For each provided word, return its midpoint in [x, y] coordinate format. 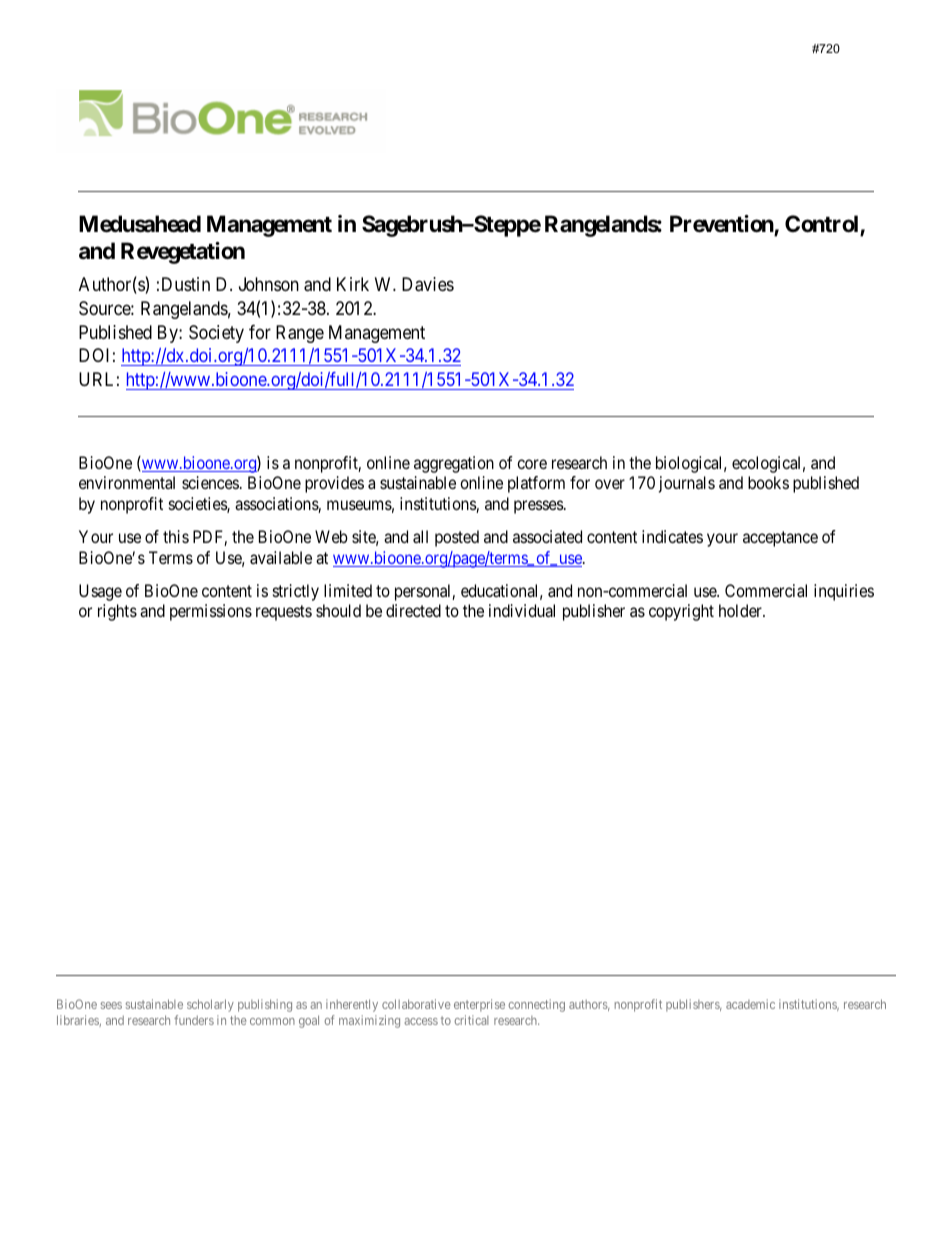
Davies [428, 284]
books [768, 482]
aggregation [454, 464]
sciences [210, 482]
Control [823, 225]
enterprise [479, 1005]
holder [741, 610]
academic [750, 1004]
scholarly [210, 1005]
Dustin [186, 284]
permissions [211, 612]
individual [522, 610]
